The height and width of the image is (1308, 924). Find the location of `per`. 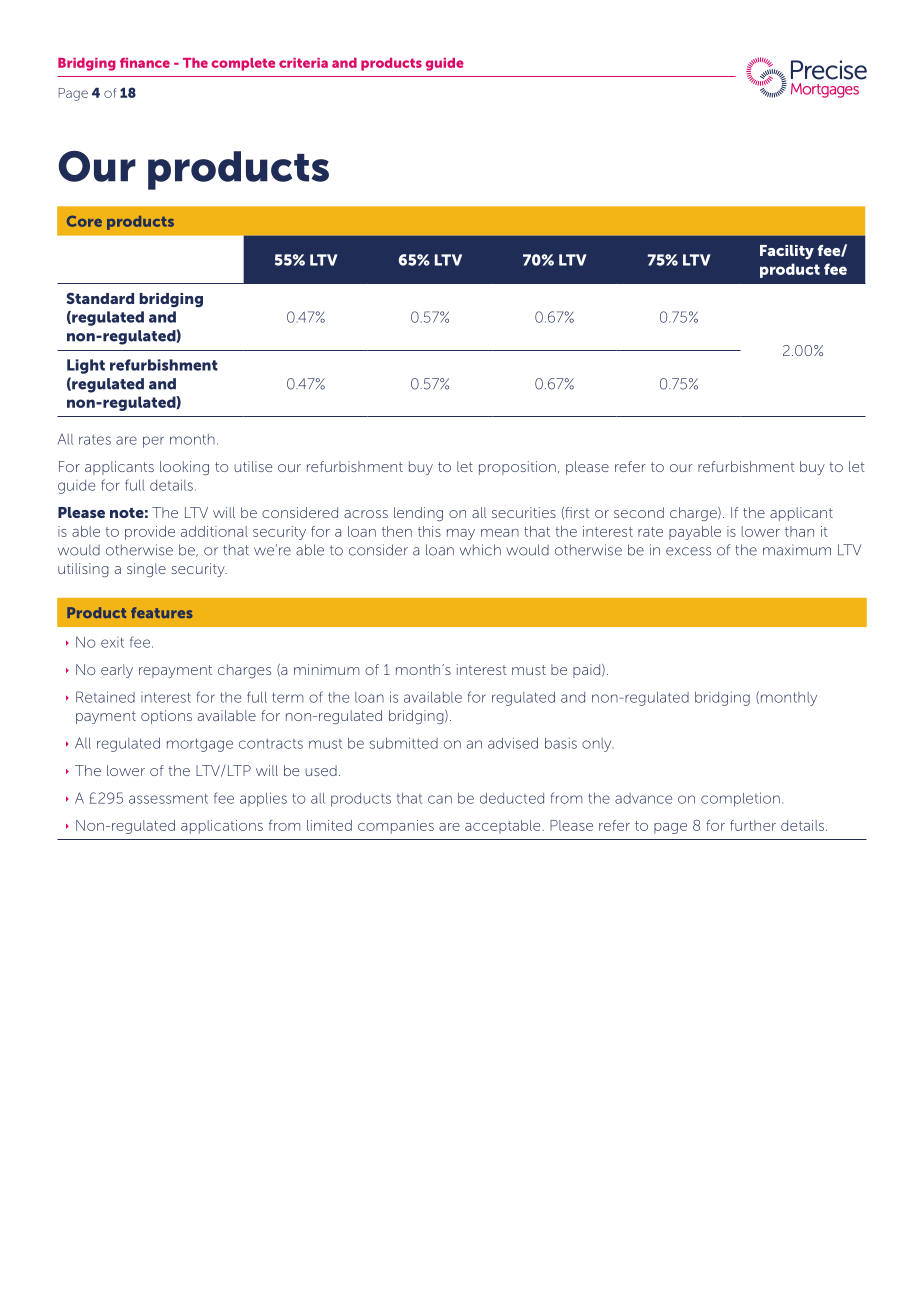

per is located at coordinates (153, 442).
